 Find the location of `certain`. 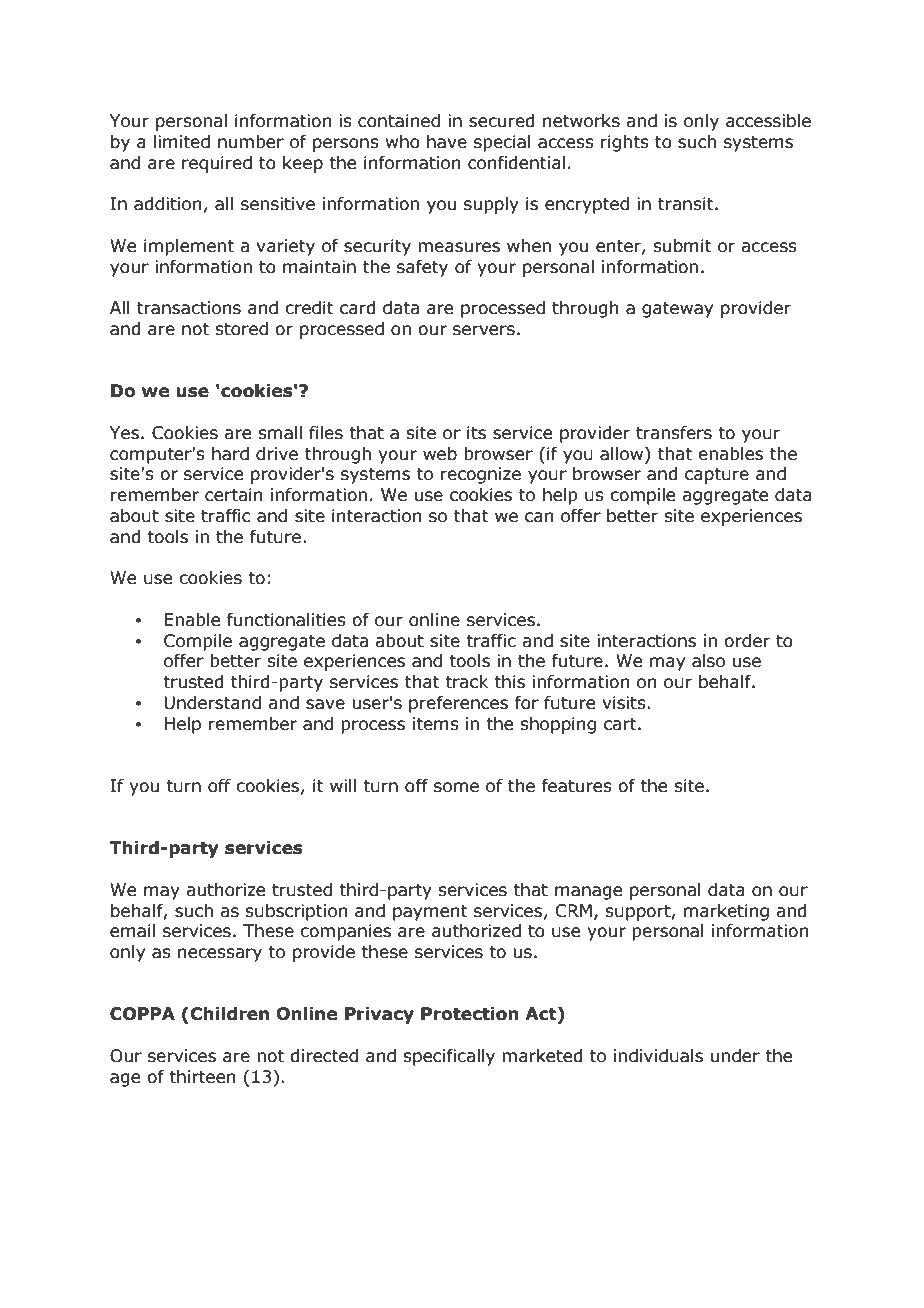

certain is located at coordinates (233, 495).
